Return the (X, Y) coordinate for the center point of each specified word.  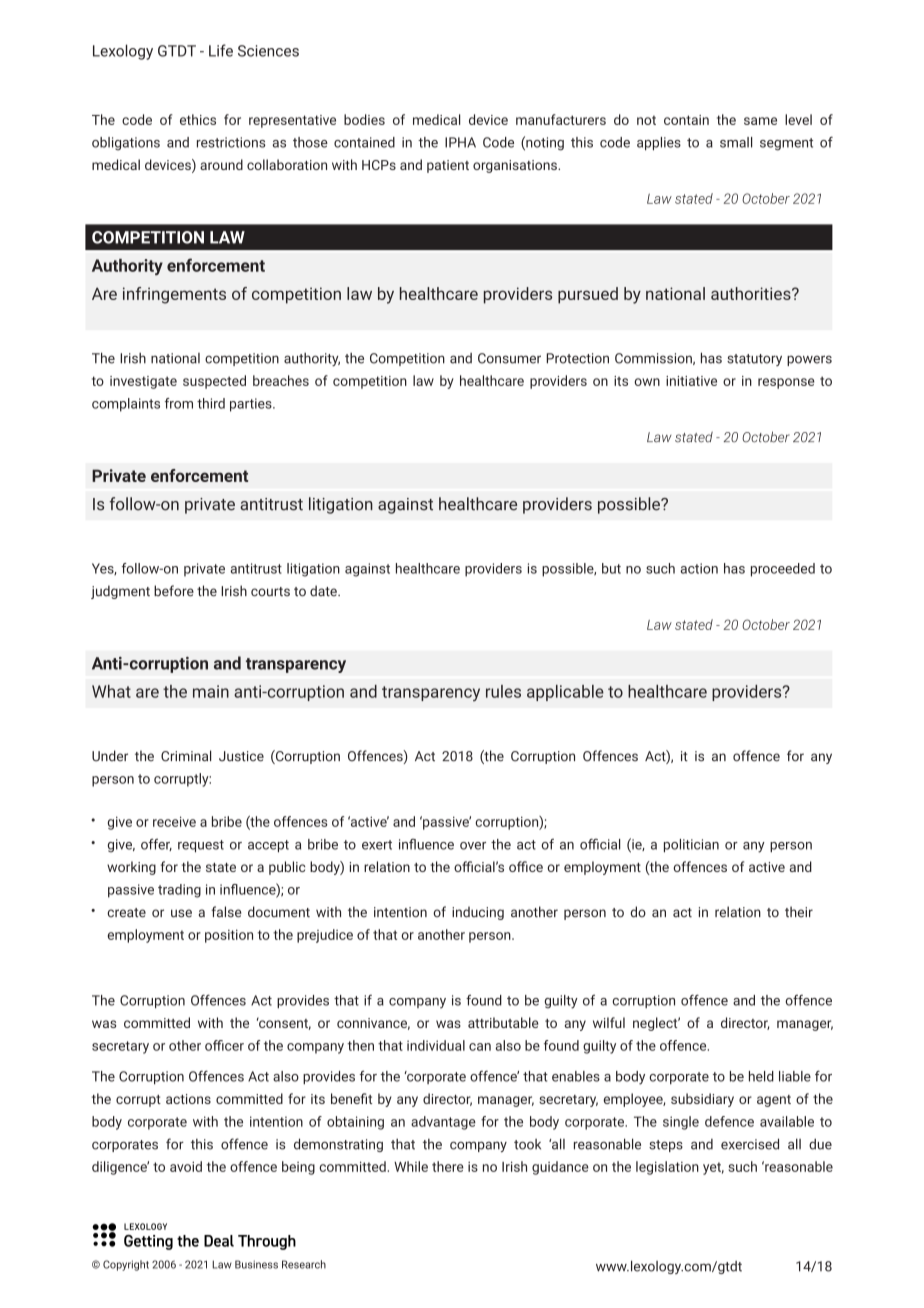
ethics (198, 119)
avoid (186, 1166)
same (760, 121)
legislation (667, 1168)
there (448, 1166)
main (211, 691)
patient (448, 166)
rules (503, 691)
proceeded (783, 570)
